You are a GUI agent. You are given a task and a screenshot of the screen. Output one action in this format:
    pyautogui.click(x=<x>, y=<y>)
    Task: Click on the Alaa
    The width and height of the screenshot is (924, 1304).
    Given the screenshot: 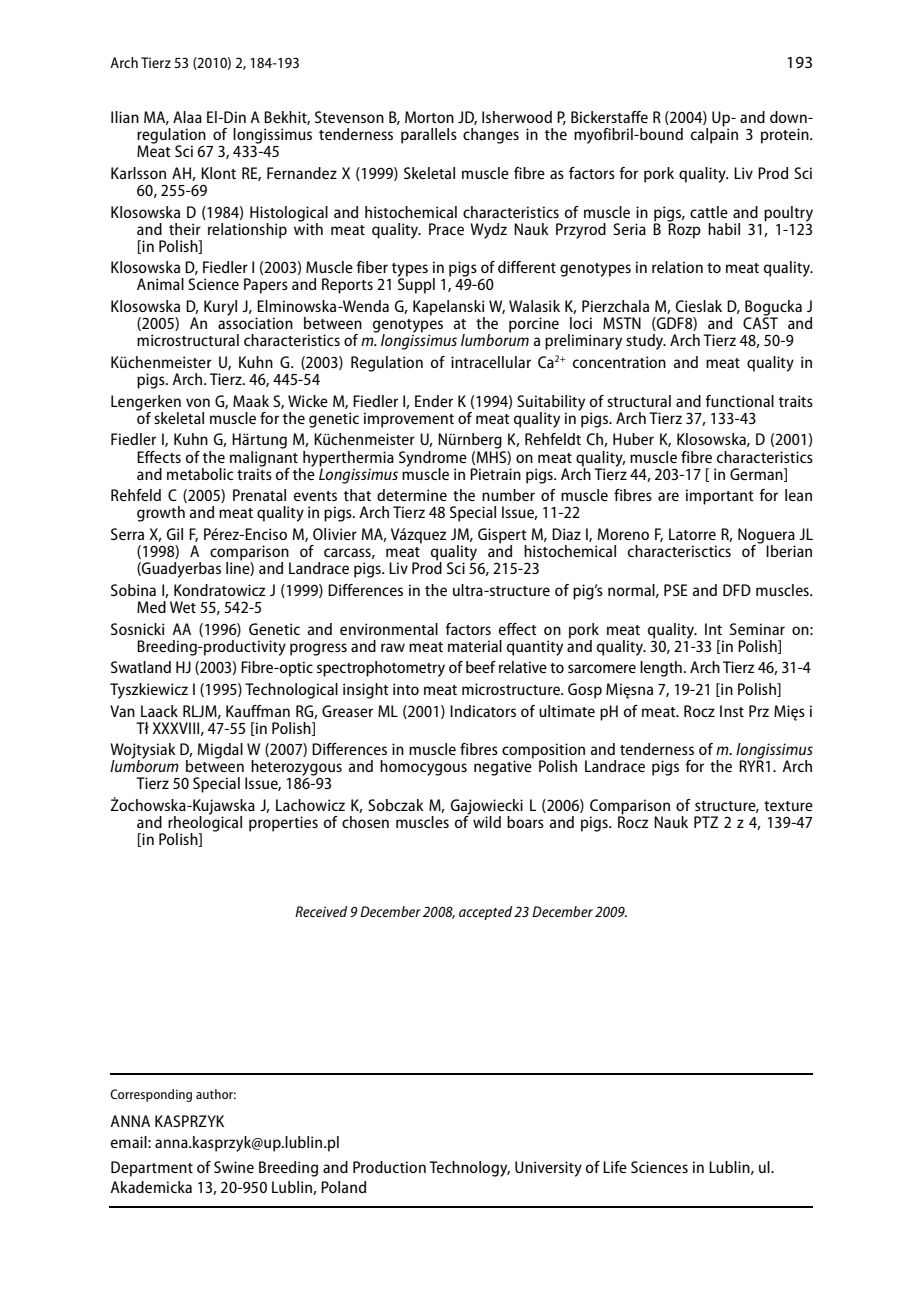 What is the action you would take?
    pyautogui.click(x=187, y=117)
